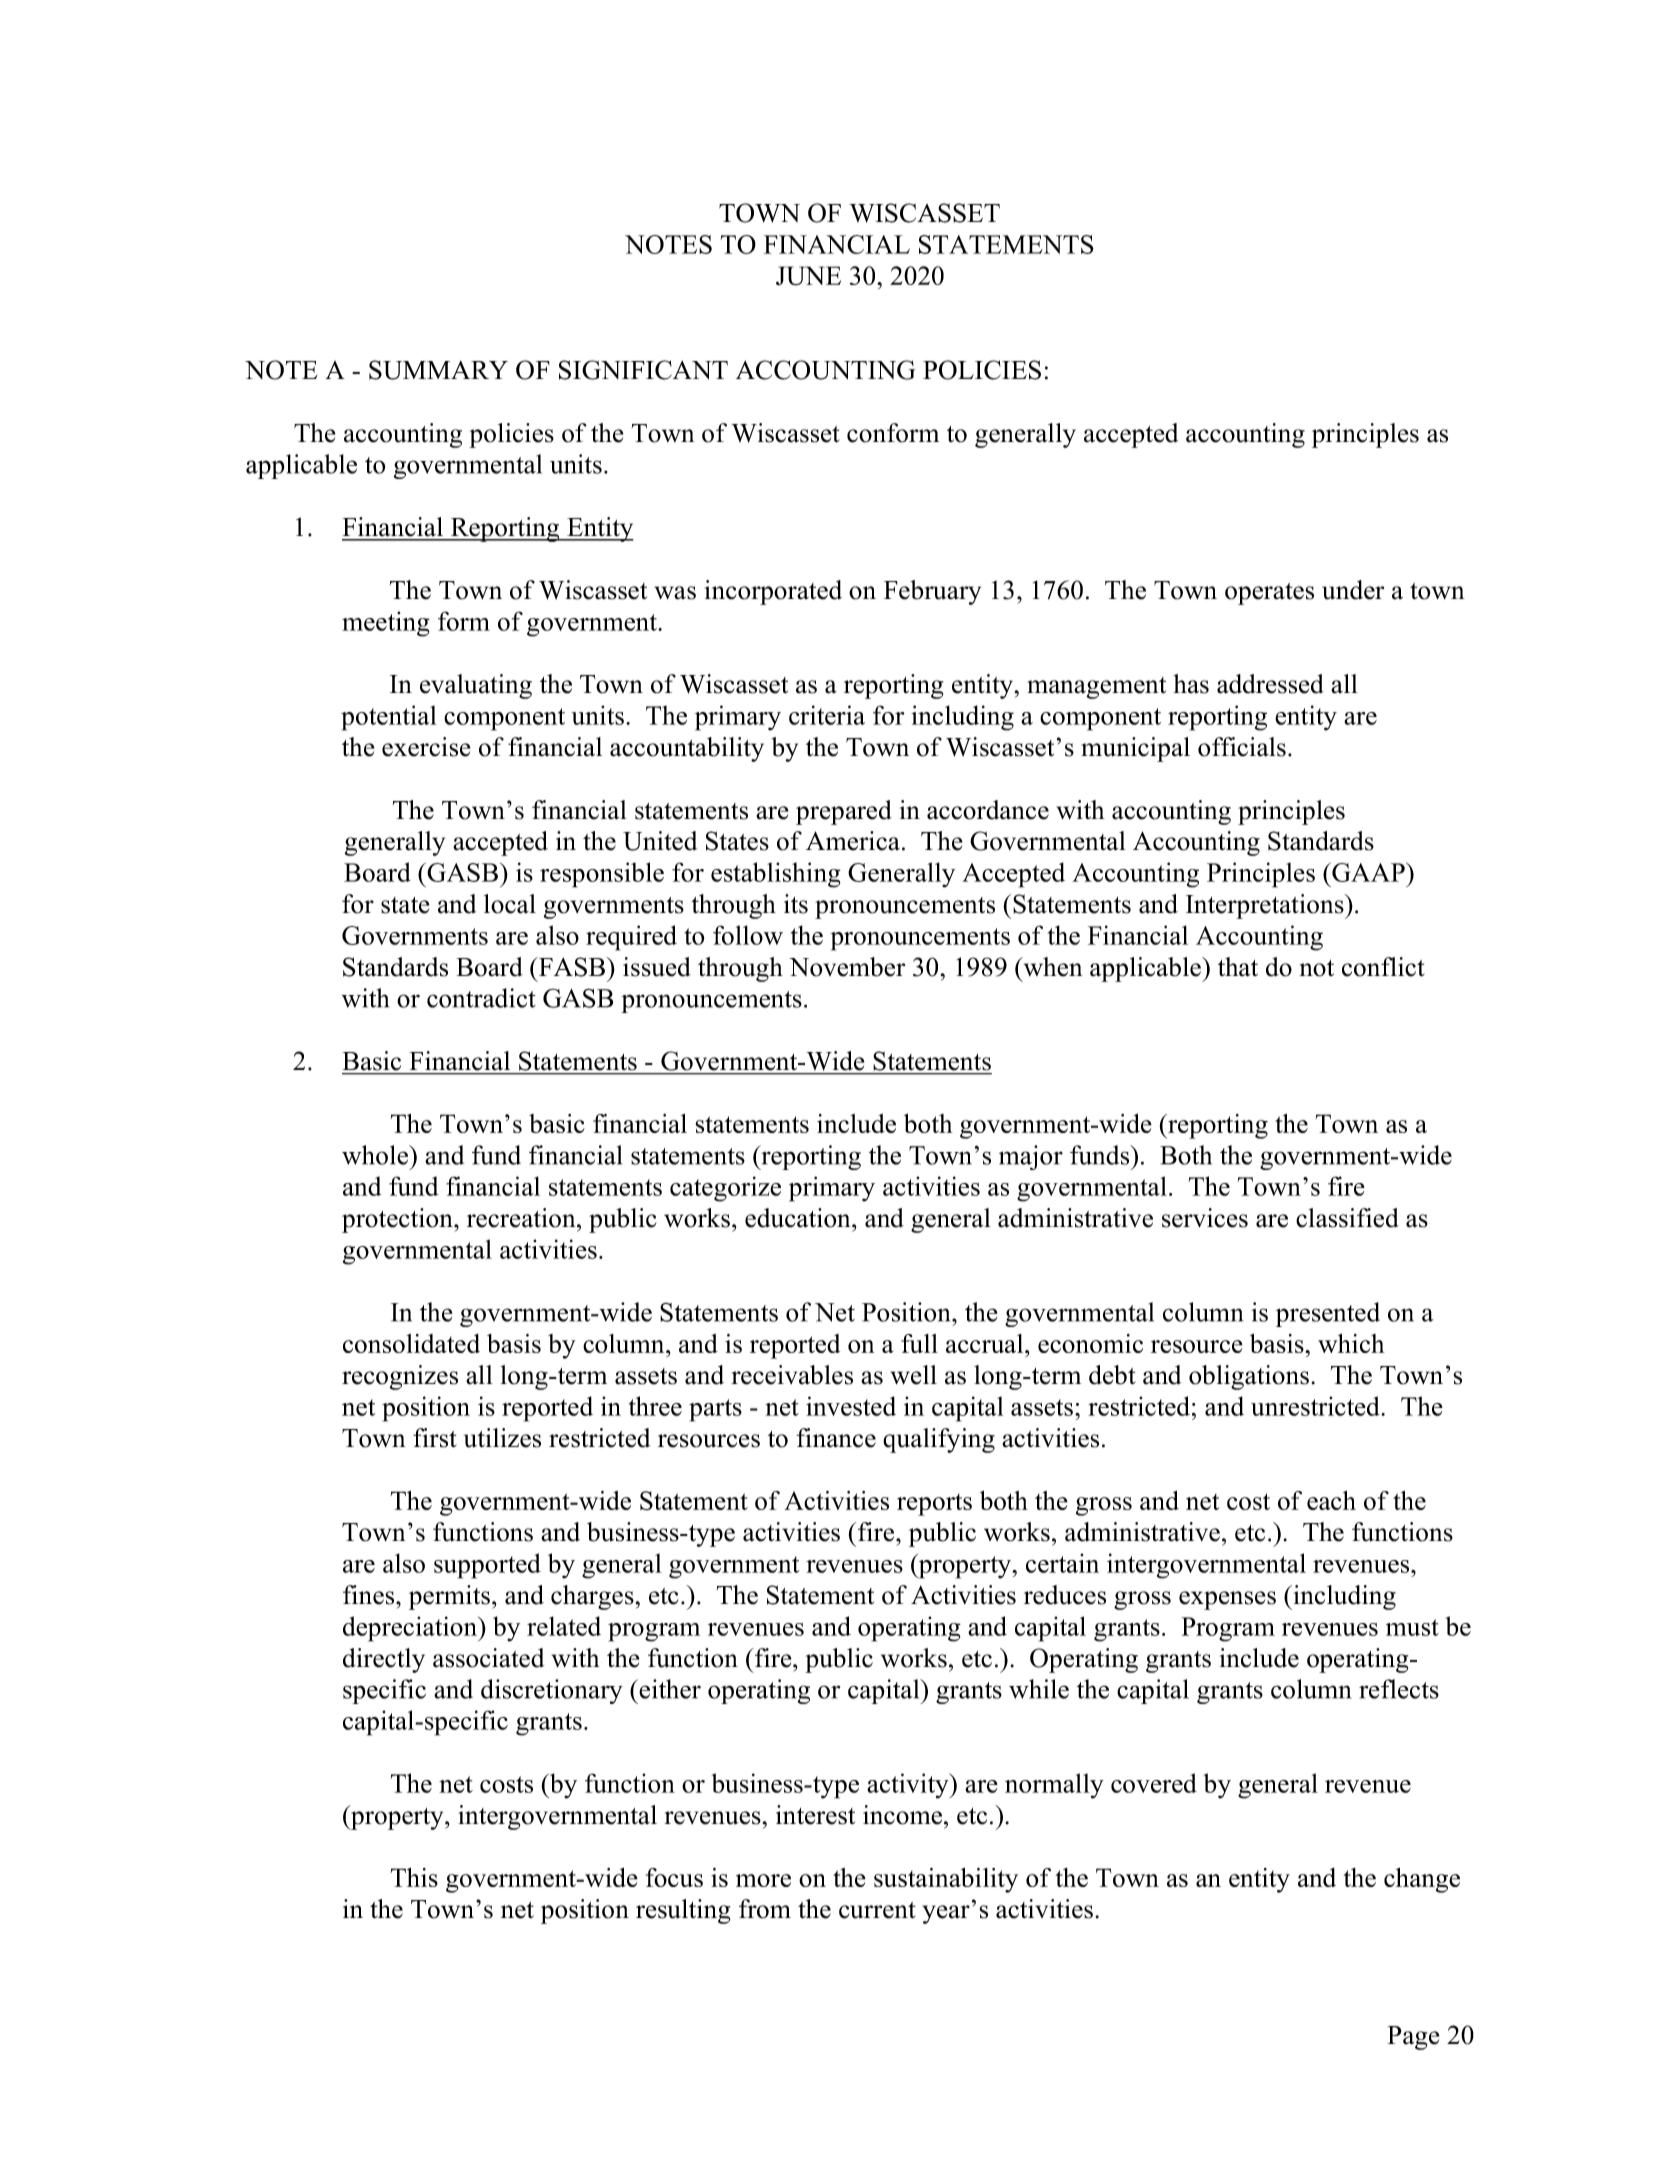  What do you see at coordinates (1266, 906) in the document?
I see `Interpretations` at bounding box center [1266, 906].
